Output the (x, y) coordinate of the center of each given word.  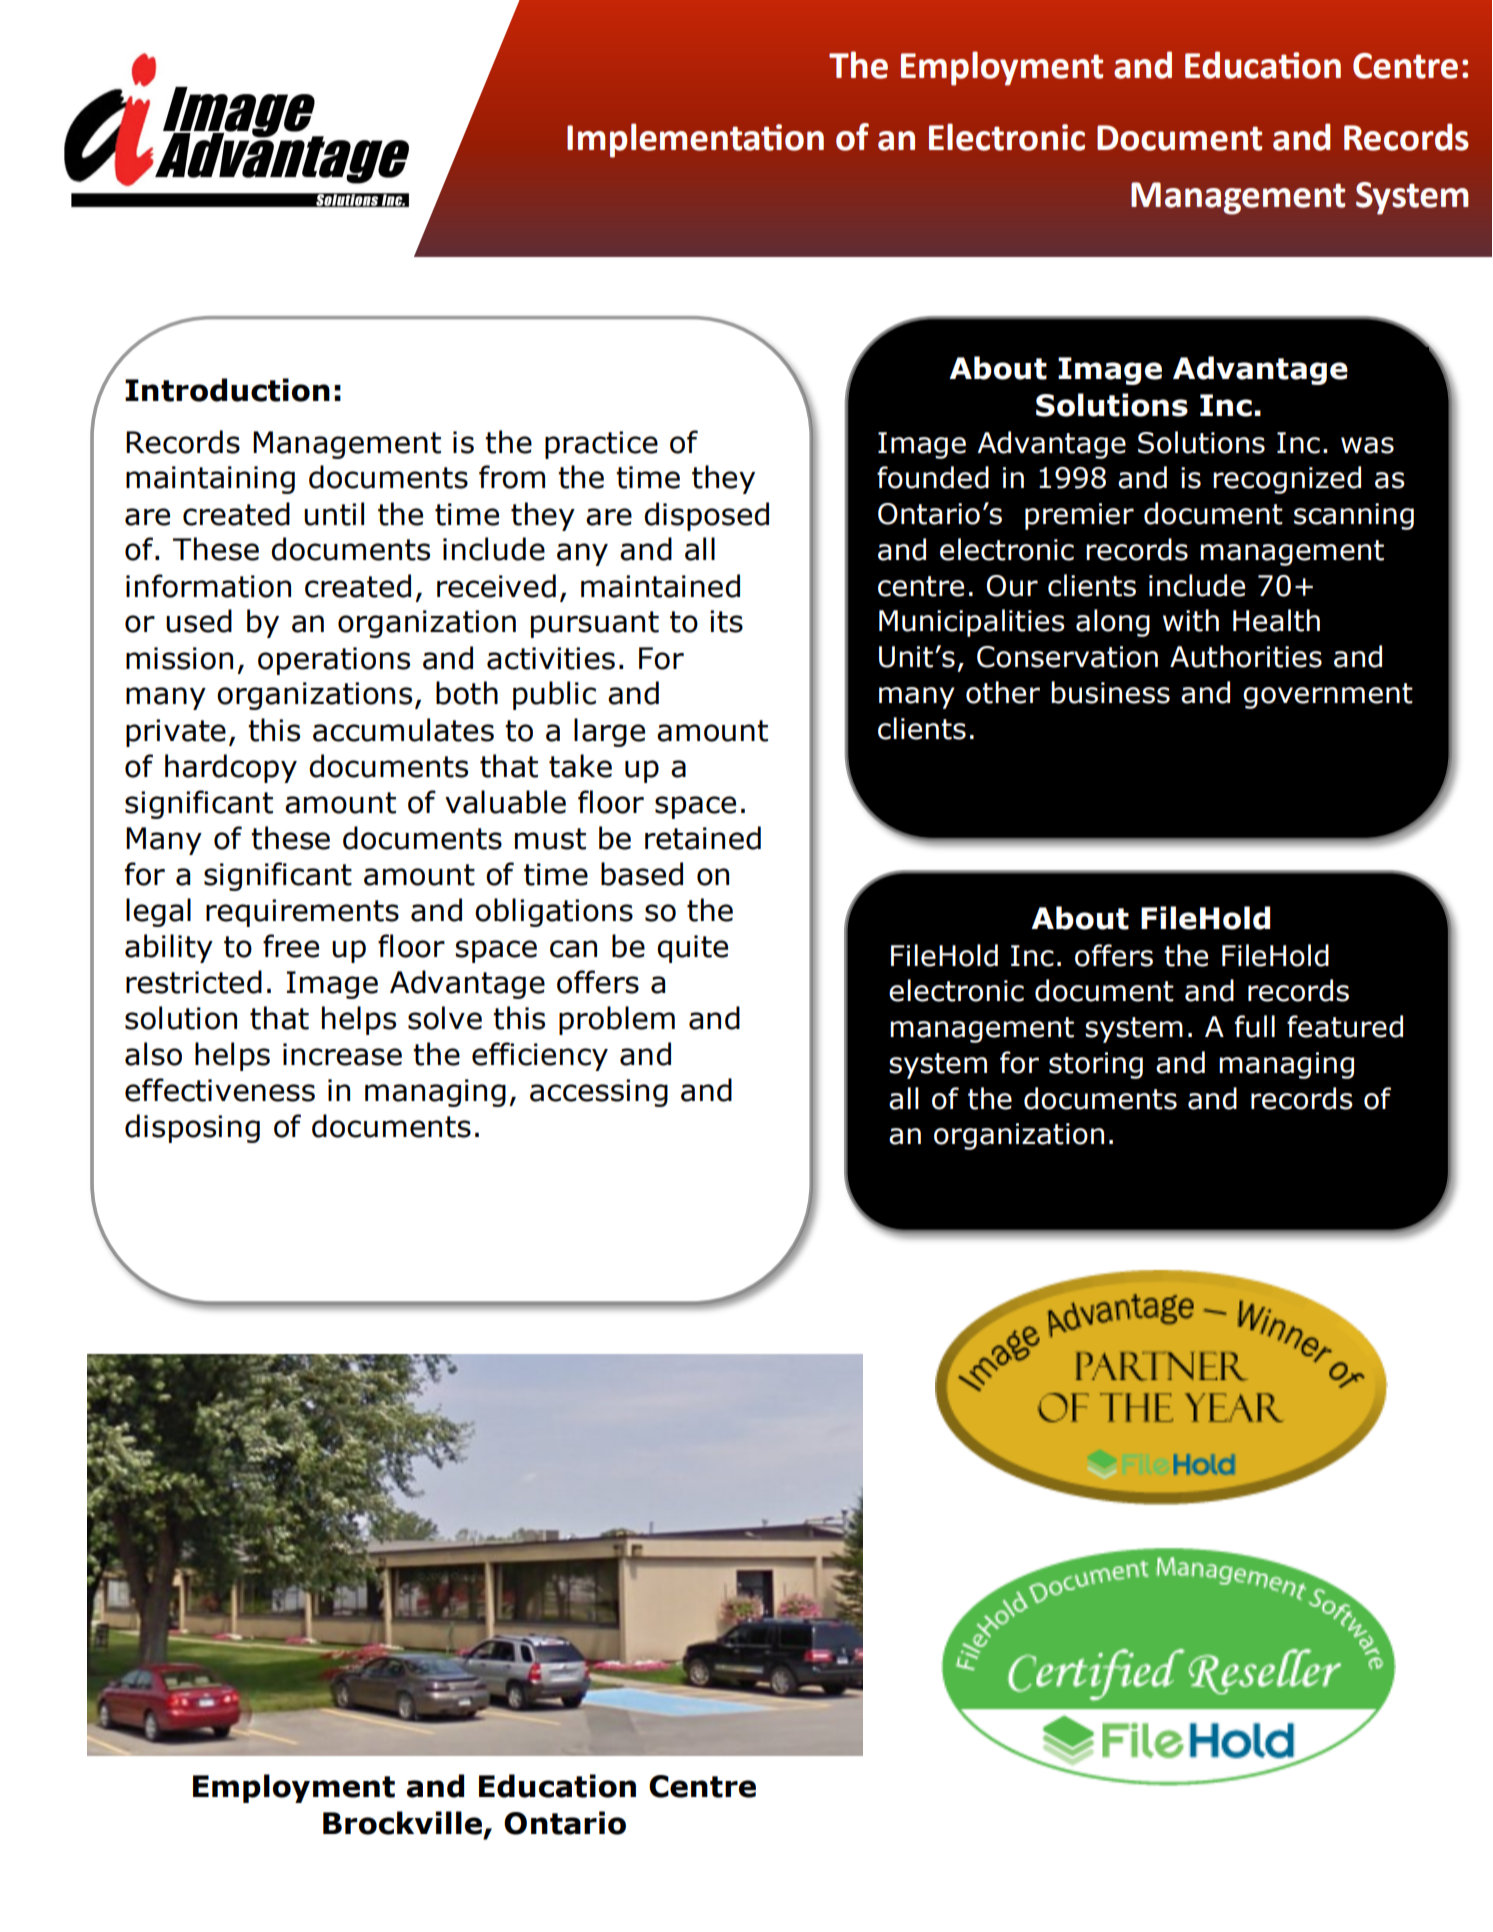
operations (334, 661)
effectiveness (220, 1090)
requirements (302, 913)
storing (1096, 1065)
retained (703, 838)
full (1255, 1026)
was (1367, 445)
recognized (1287, 480)
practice (601, 445)
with (1191, 620)
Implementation (695, 140)
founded (933, 477)
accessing (599, 1093)
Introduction (227, 390)
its (726, 621)
